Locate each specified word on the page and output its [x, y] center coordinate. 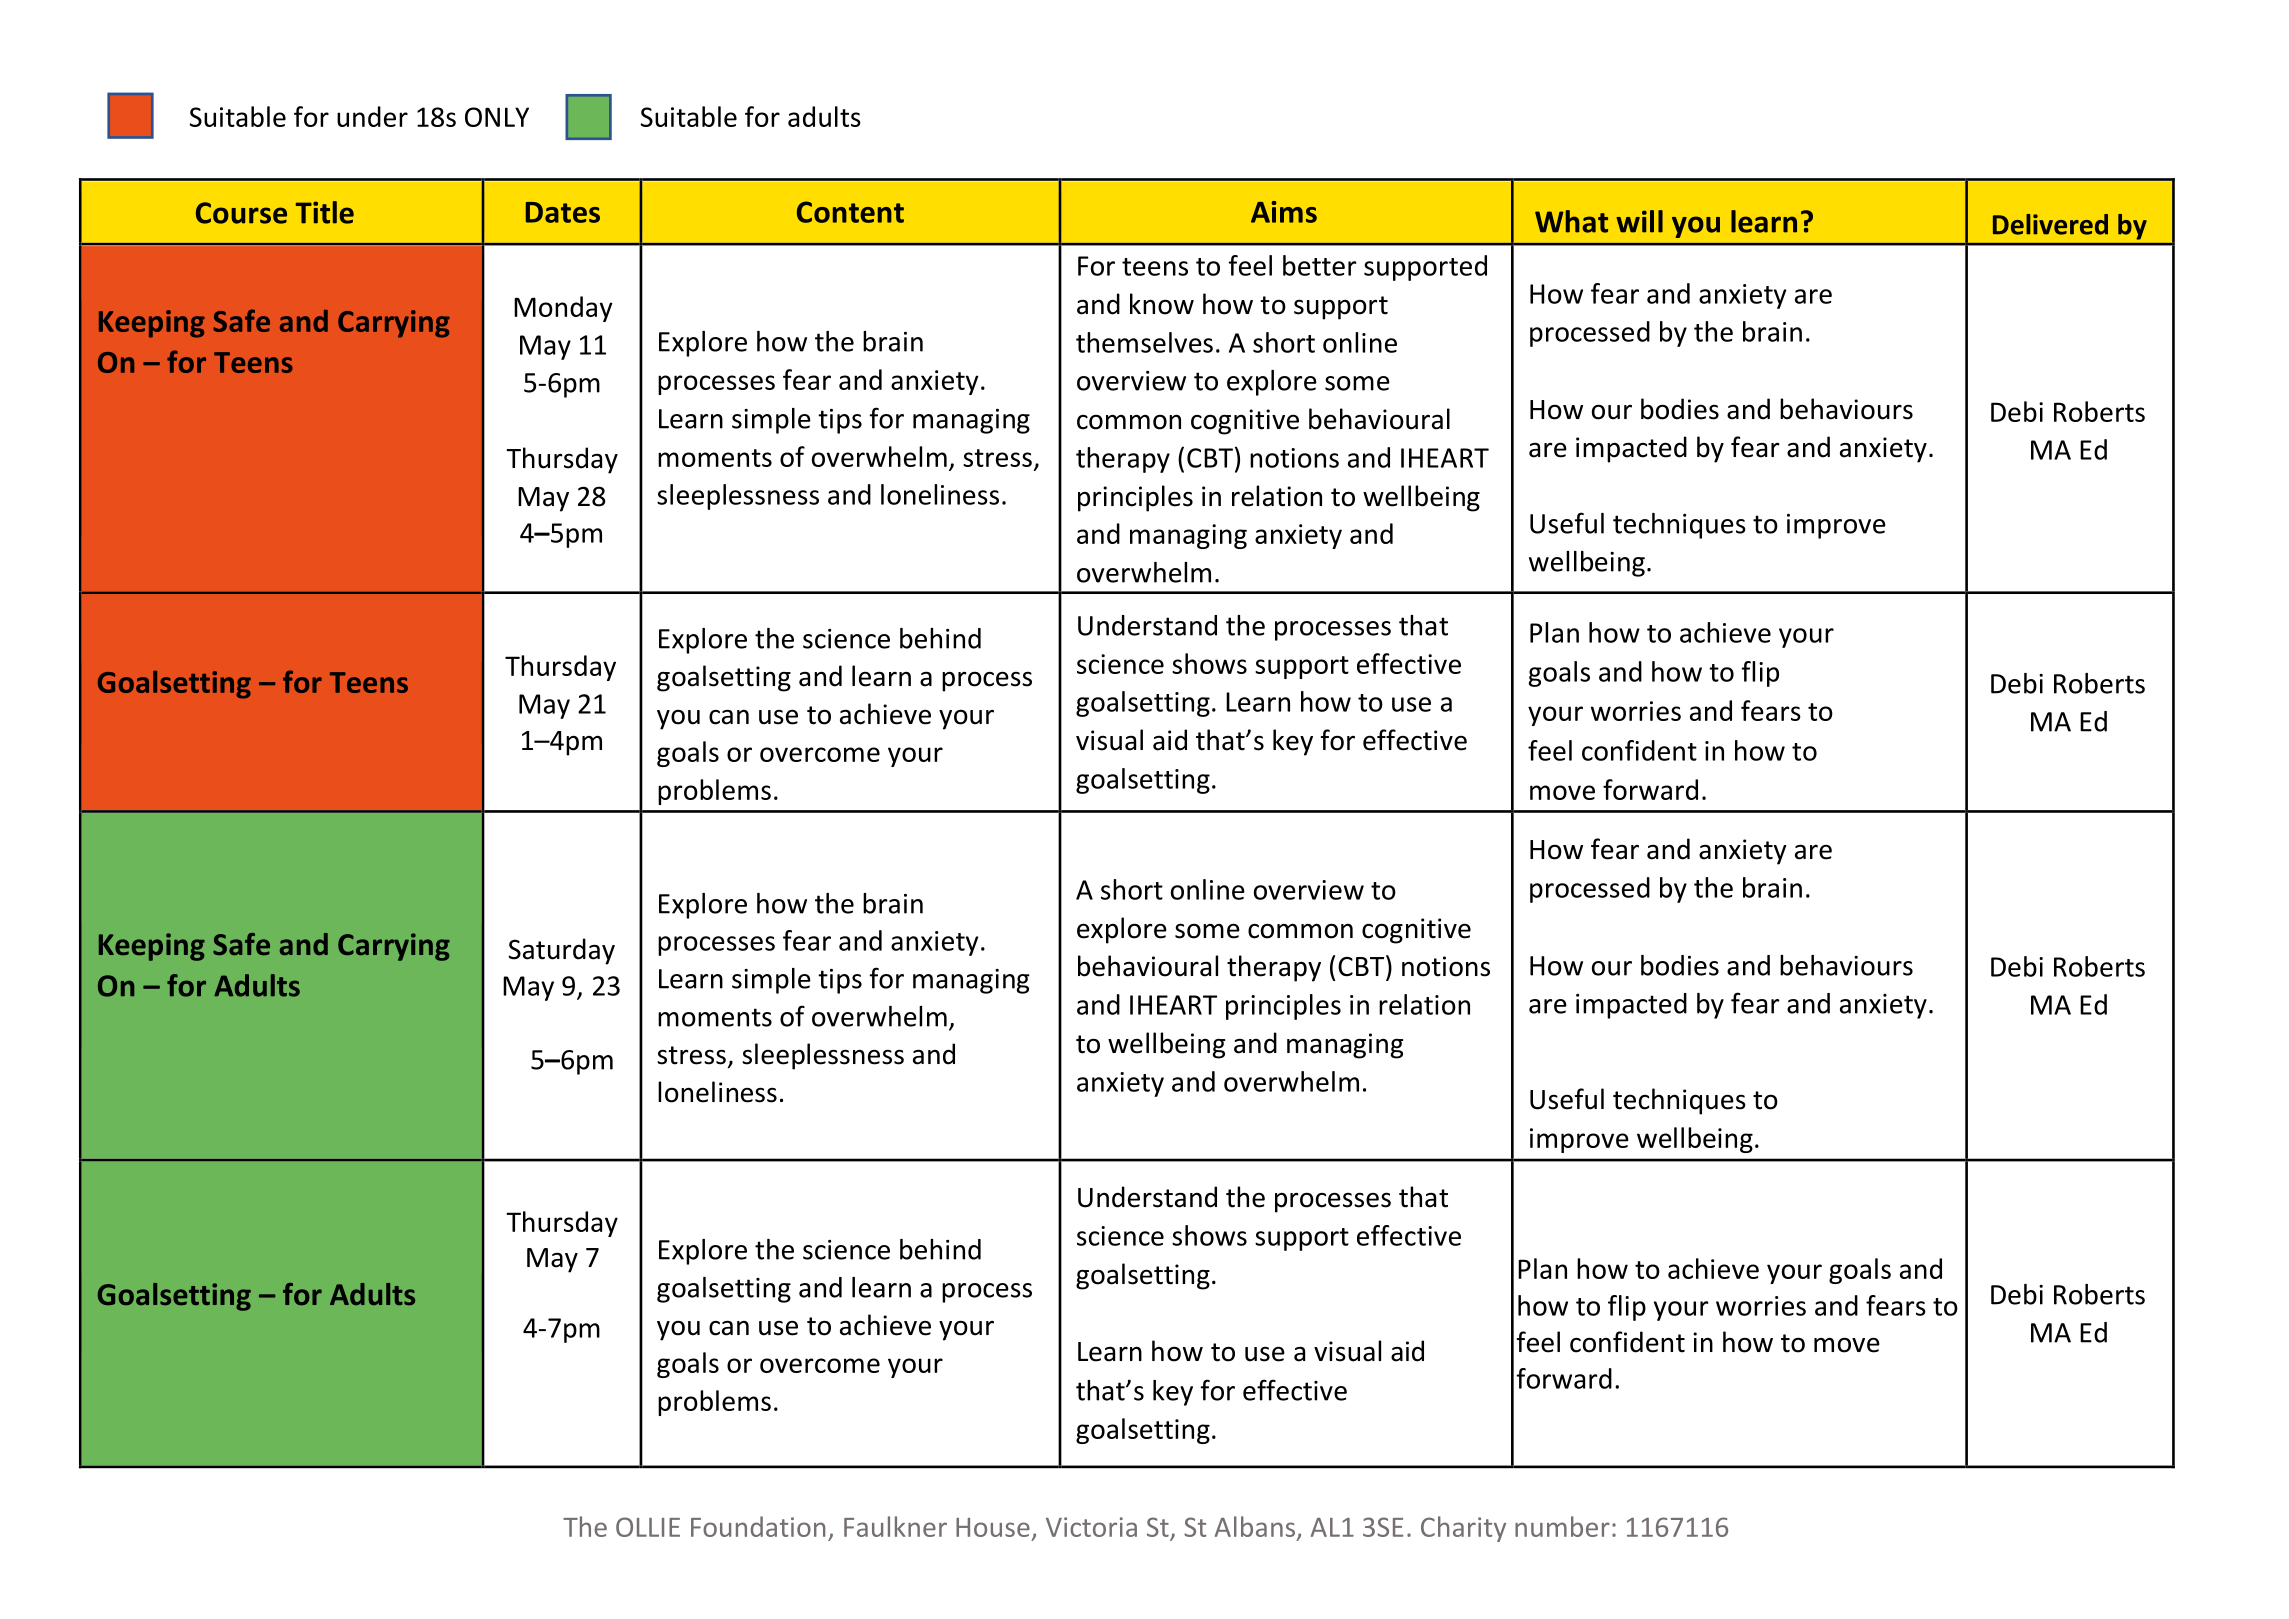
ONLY [497, 117]
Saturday [562, 951]
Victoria [1091, 1527]
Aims [1284, 212]
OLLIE [648, 1527]
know [1162, 304]
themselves [1144, 342]
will [1639, 221]
